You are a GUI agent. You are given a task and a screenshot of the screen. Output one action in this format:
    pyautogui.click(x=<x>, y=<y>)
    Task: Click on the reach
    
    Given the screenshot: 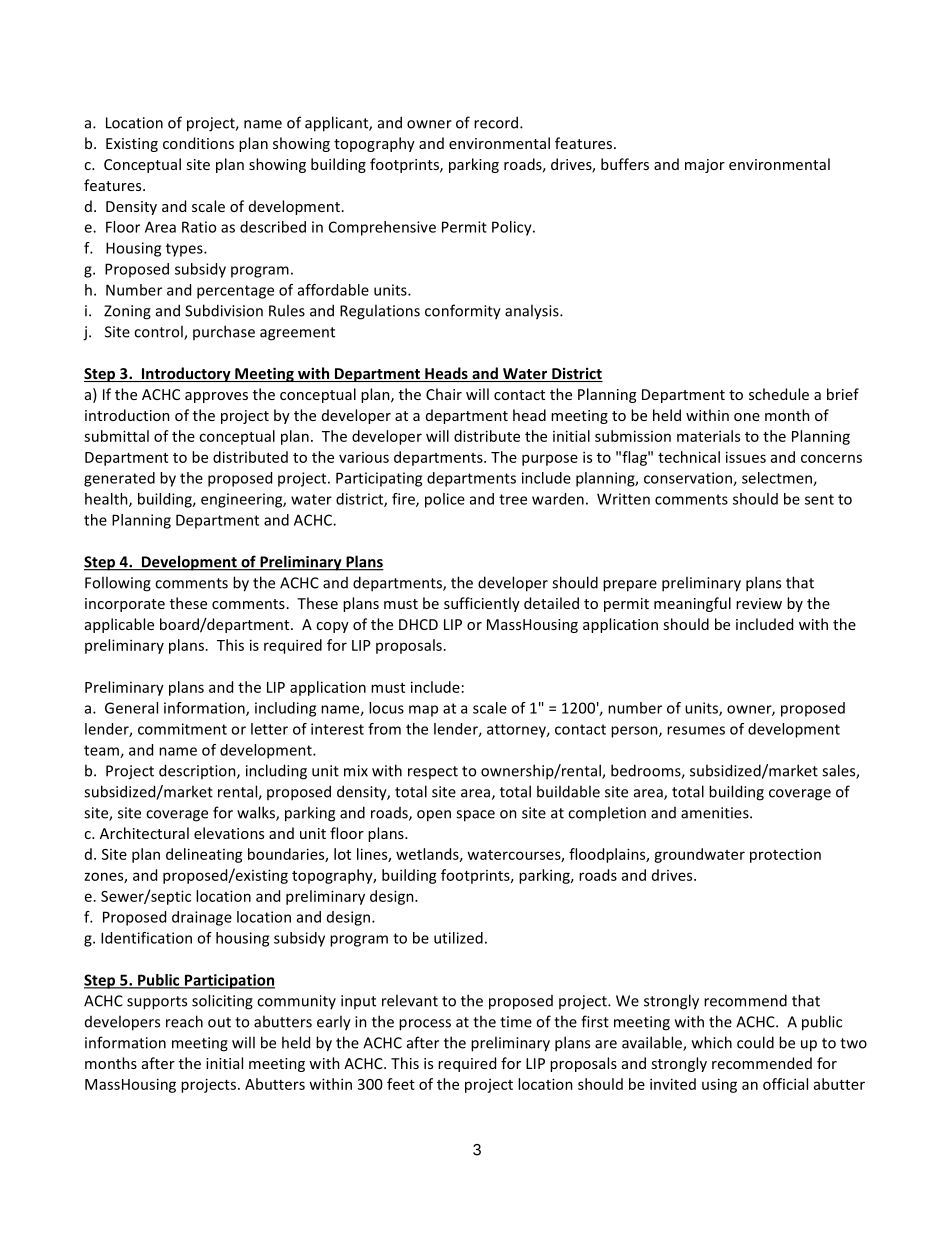 What is the action you would take?
    pyautogui.click(x=184, y=1021)
